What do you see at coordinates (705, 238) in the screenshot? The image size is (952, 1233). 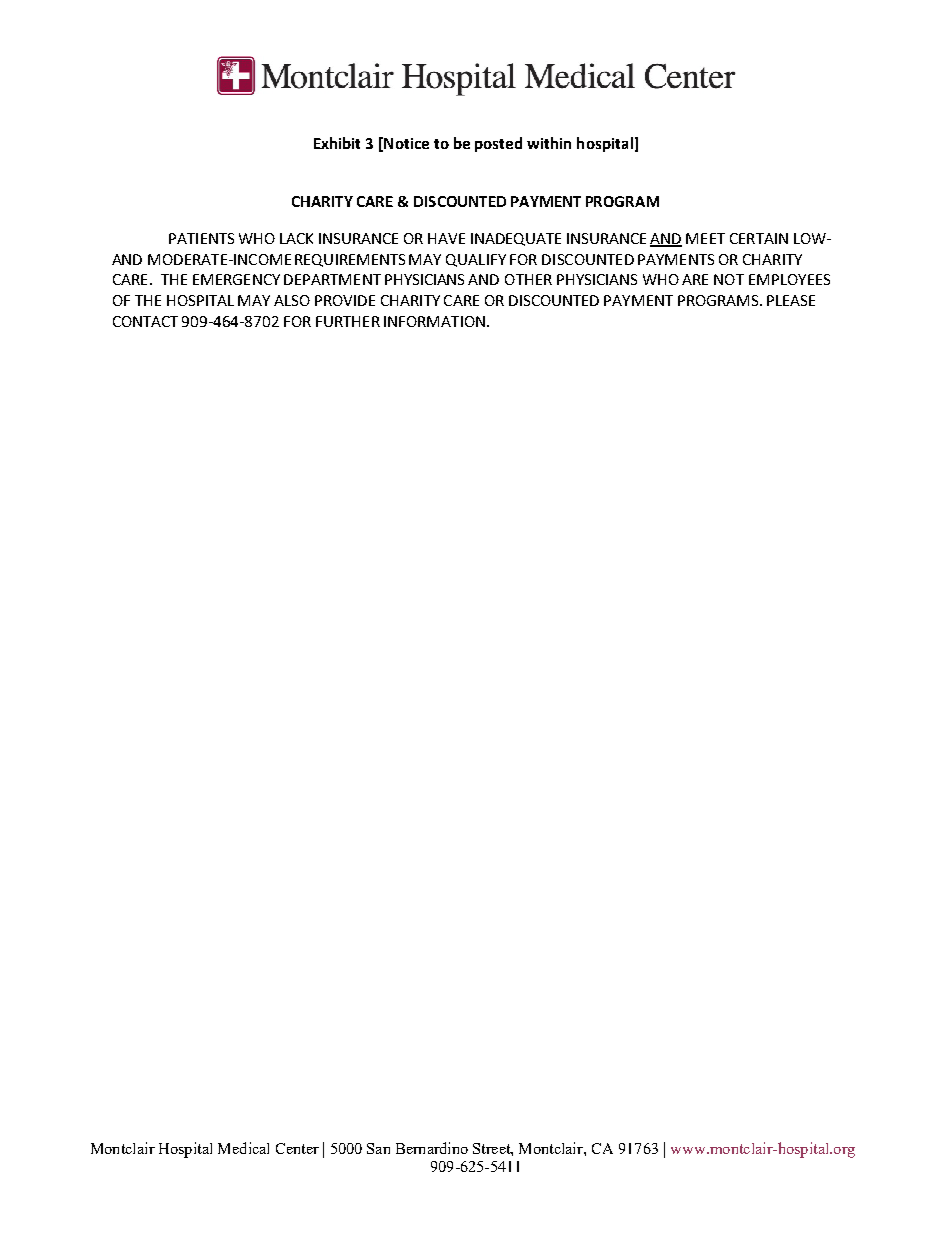 I see `MEET` at bounding box center [705, 238].
